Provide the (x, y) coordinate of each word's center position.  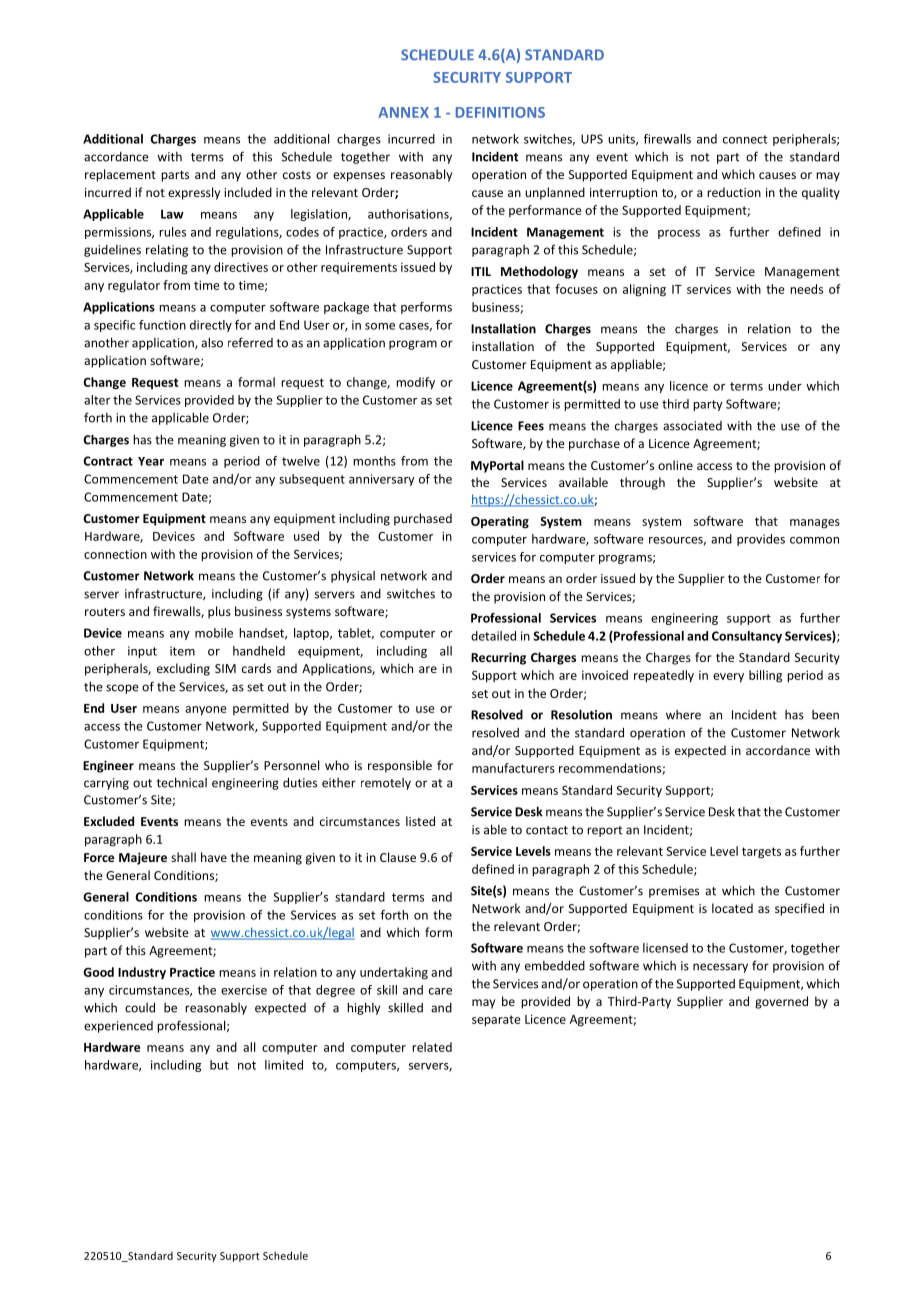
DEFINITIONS (500, 112)
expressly (194, 193)
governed (781, 1002)
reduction (734, 192)
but (219, 1065)
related (432, 1047)
